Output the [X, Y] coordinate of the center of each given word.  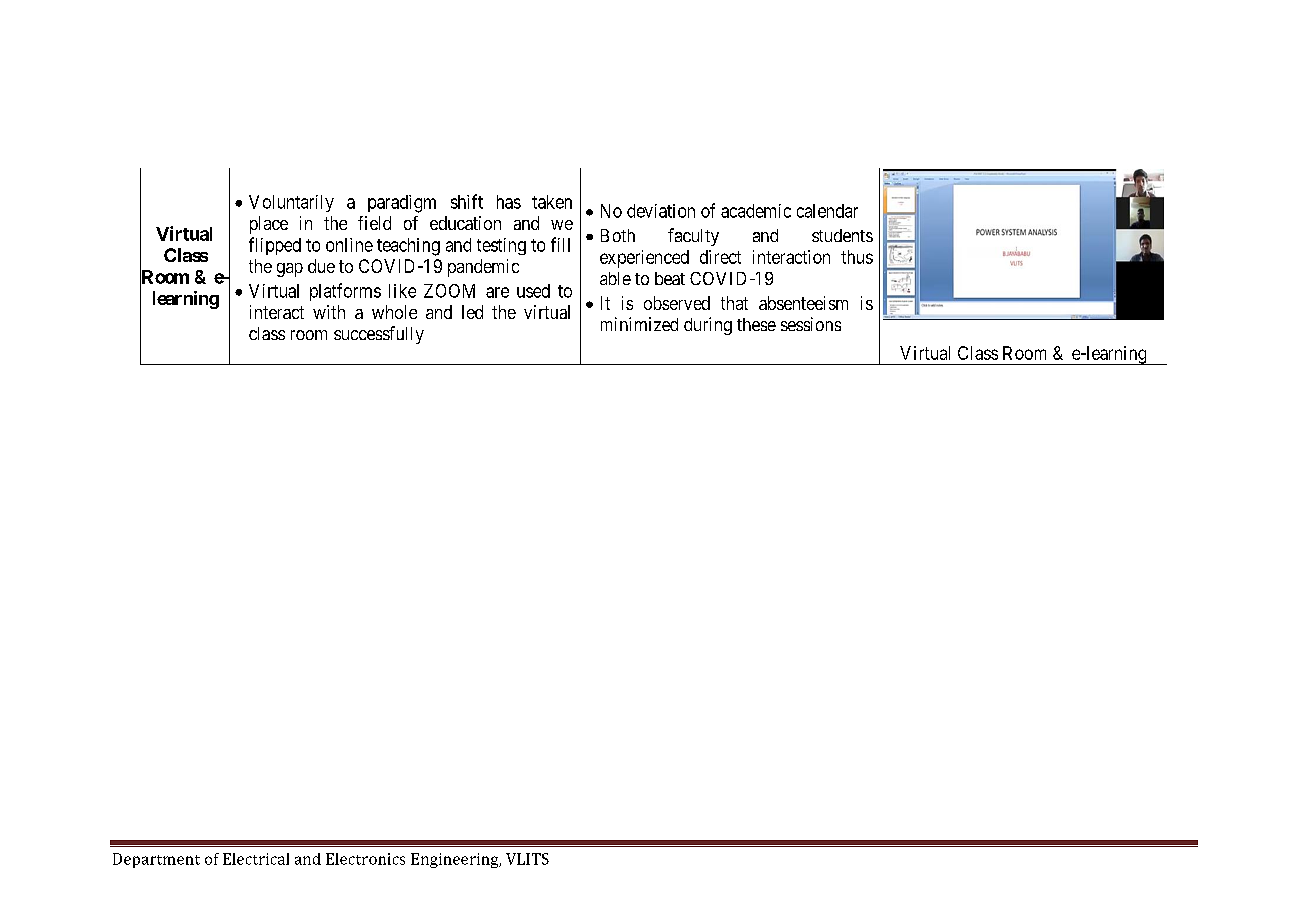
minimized [639, 324]
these [756, 324]
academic [756, 211]
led [472, 312]
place [269, 225]
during [708, 326]
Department [156, 860]
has [509, 202]
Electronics [365, 859]
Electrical [256, 859]
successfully [379, 335]
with [329, 312]
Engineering [456, 860]
